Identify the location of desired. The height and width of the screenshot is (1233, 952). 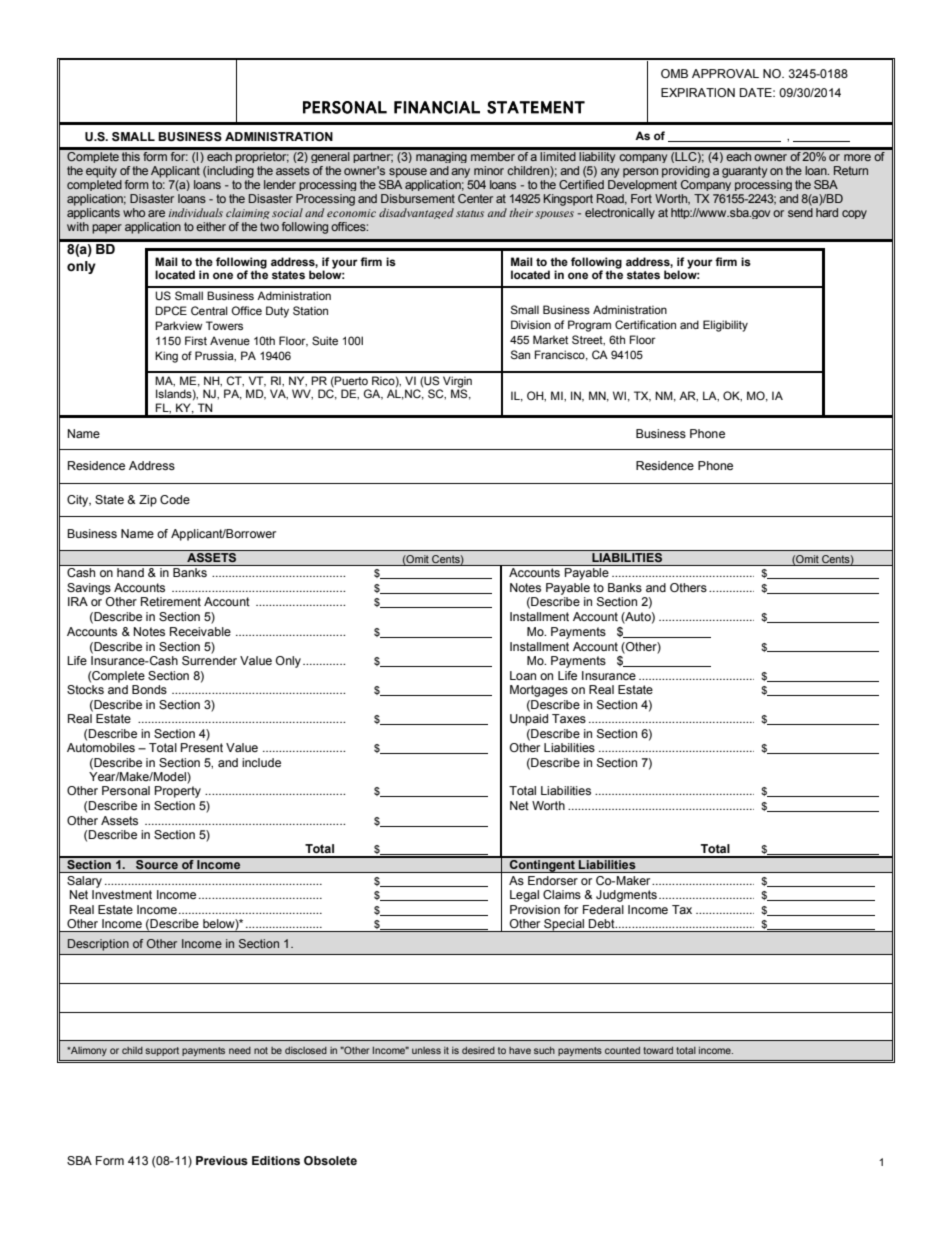
(478, 1050).
